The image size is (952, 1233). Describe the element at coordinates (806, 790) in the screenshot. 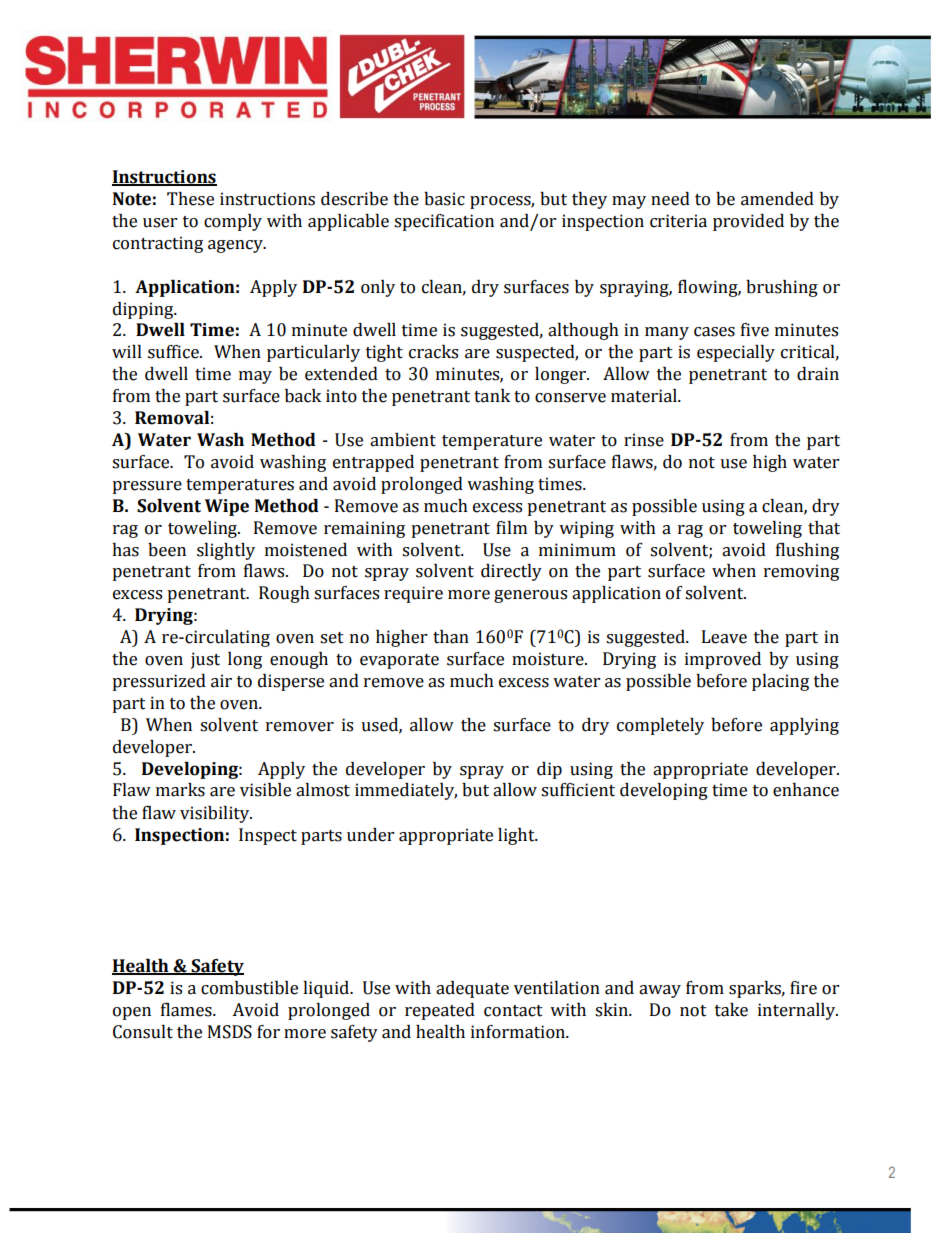

I see `enhance` at that location.
